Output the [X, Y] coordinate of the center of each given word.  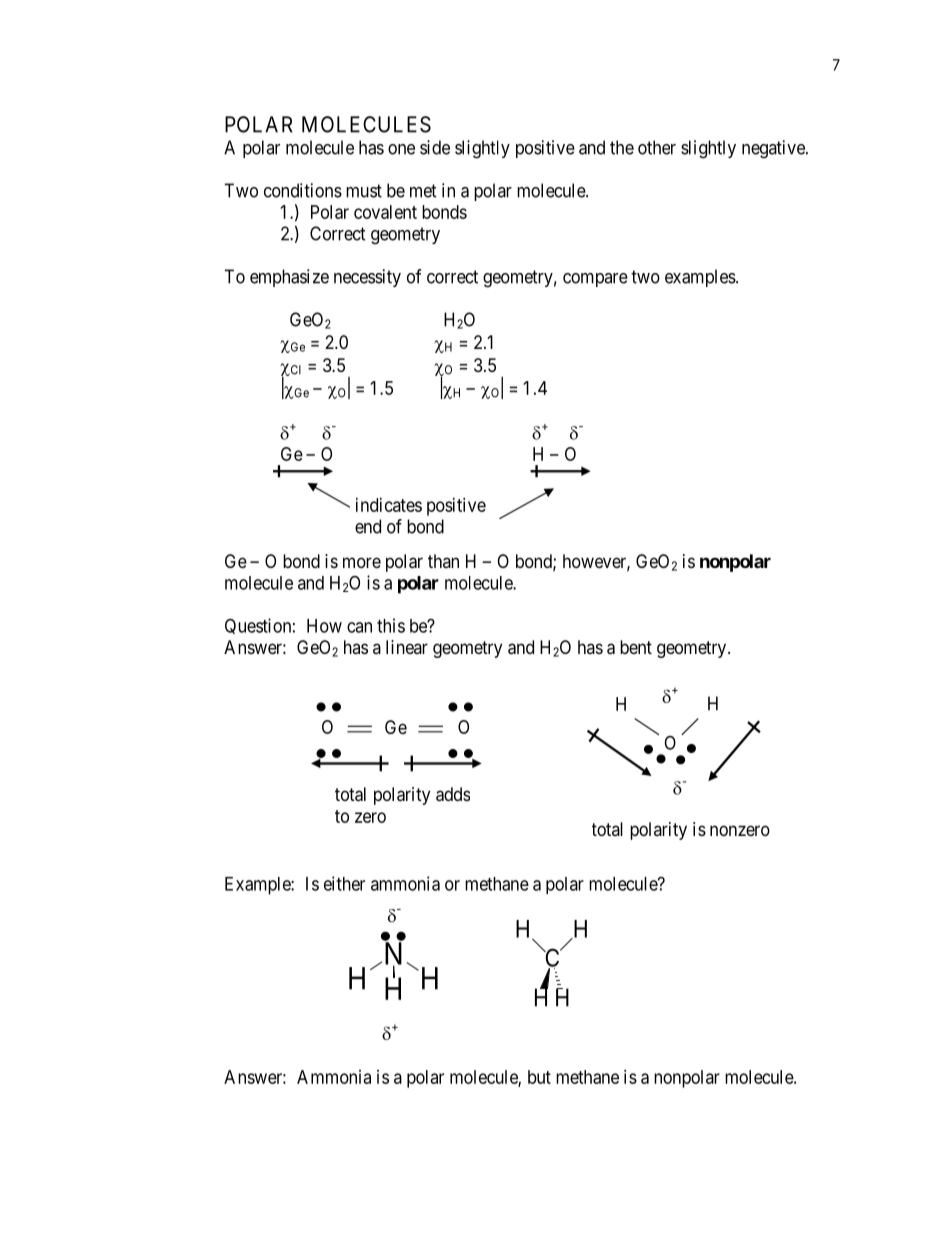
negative [774, 149]
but [539, 1077]
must [364, 191]
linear [407, 647]
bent [636, 647]
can [359, 627]
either [344, 883]
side [435, 147]
